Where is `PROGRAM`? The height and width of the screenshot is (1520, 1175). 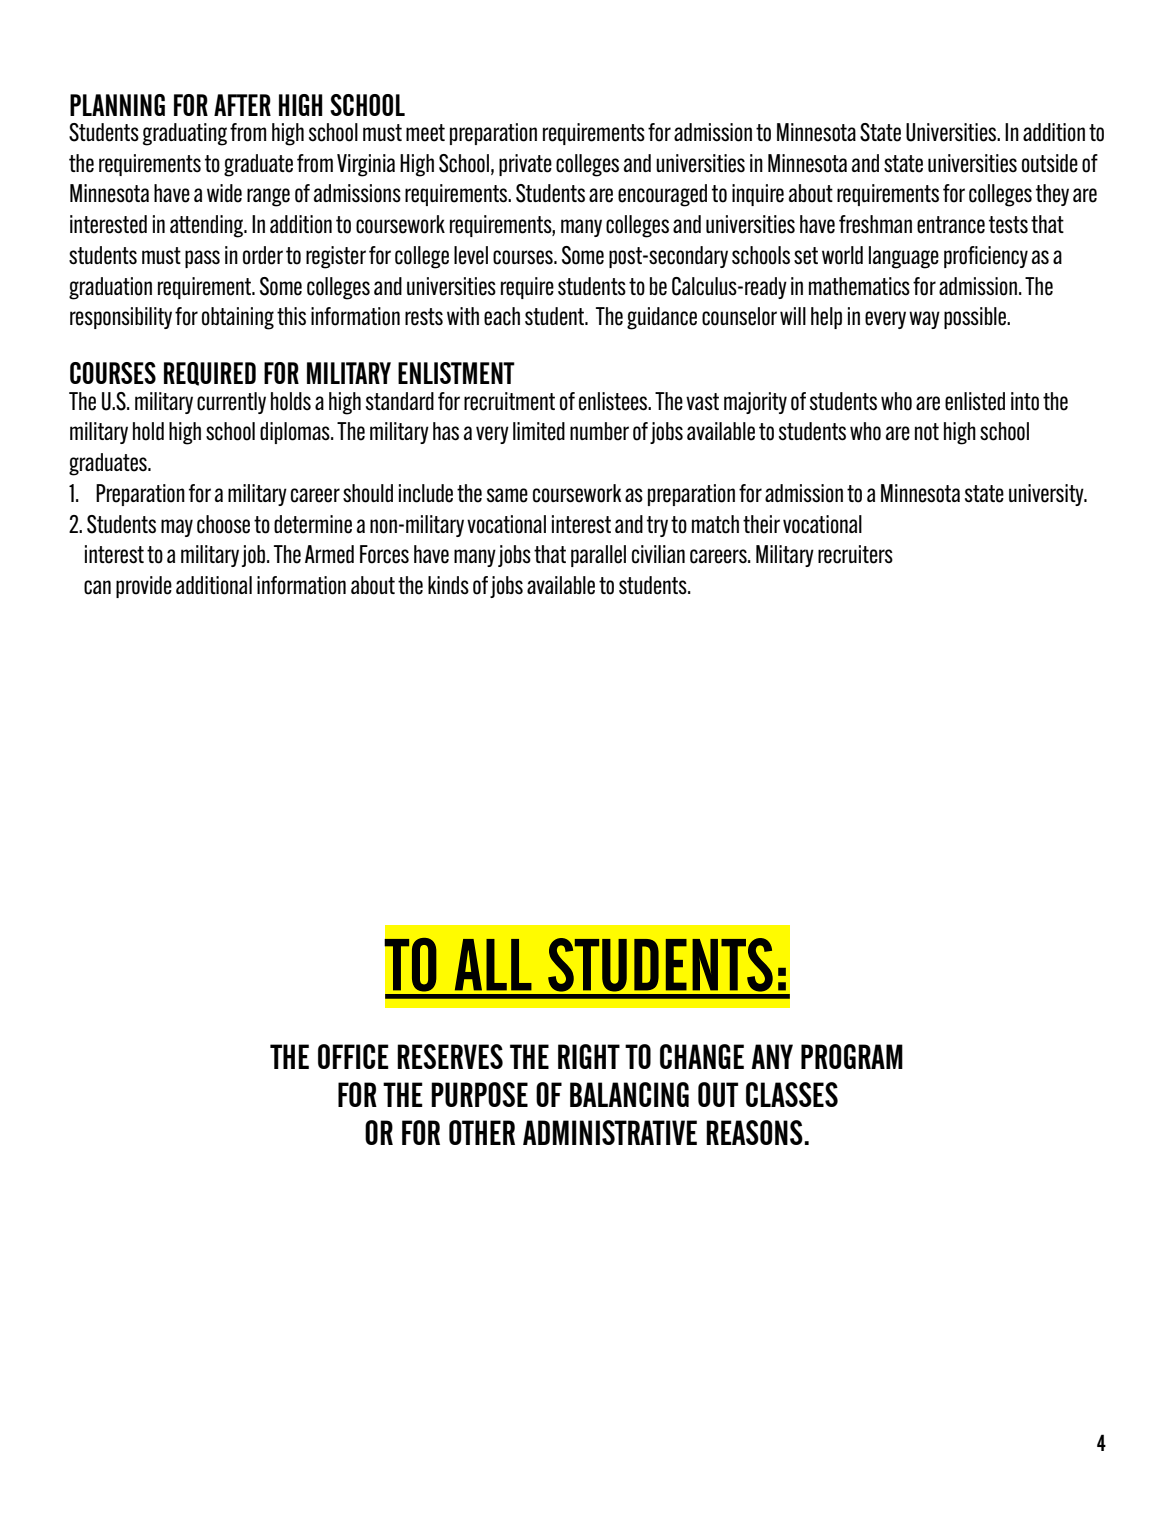 PROGRAM is located at coordinates (852, 1056).
